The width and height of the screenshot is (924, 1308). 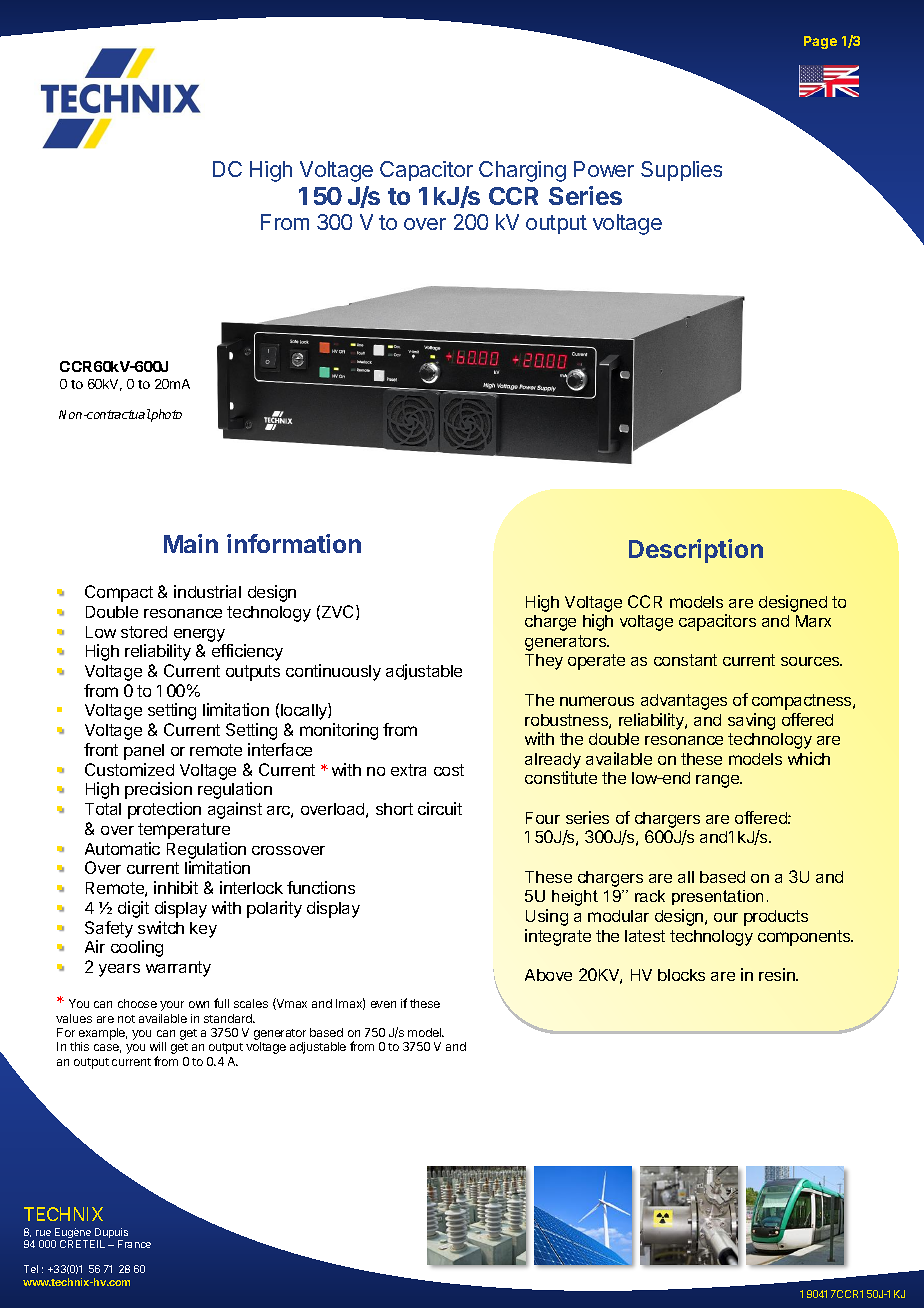 What do you see at coordinates (681, 975) in the screenshot?
I see `blocks` at bounding box center [681, 975].
